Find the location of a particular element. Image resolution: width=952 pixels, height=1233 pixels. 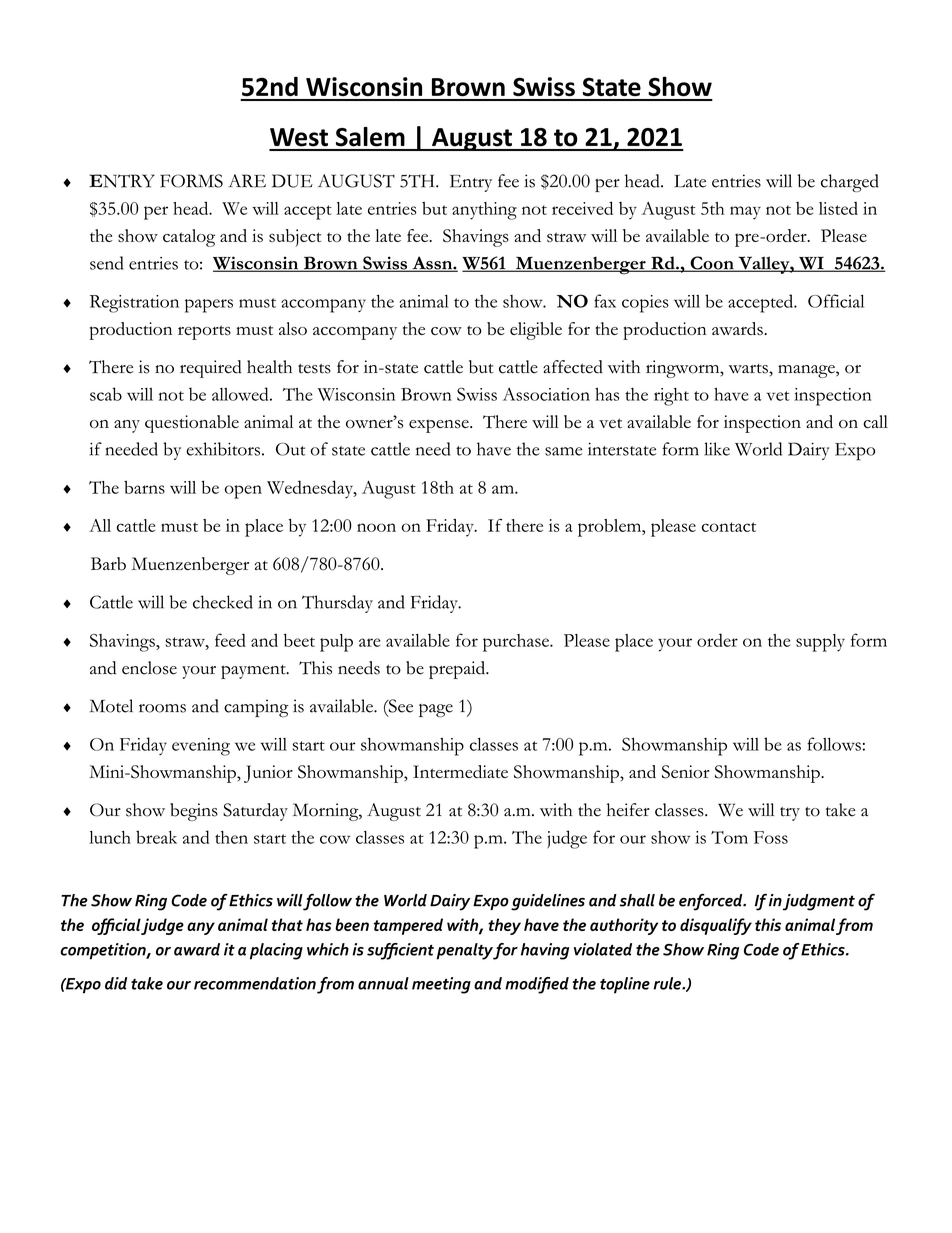

checked is located at coordinates (223, 602).
